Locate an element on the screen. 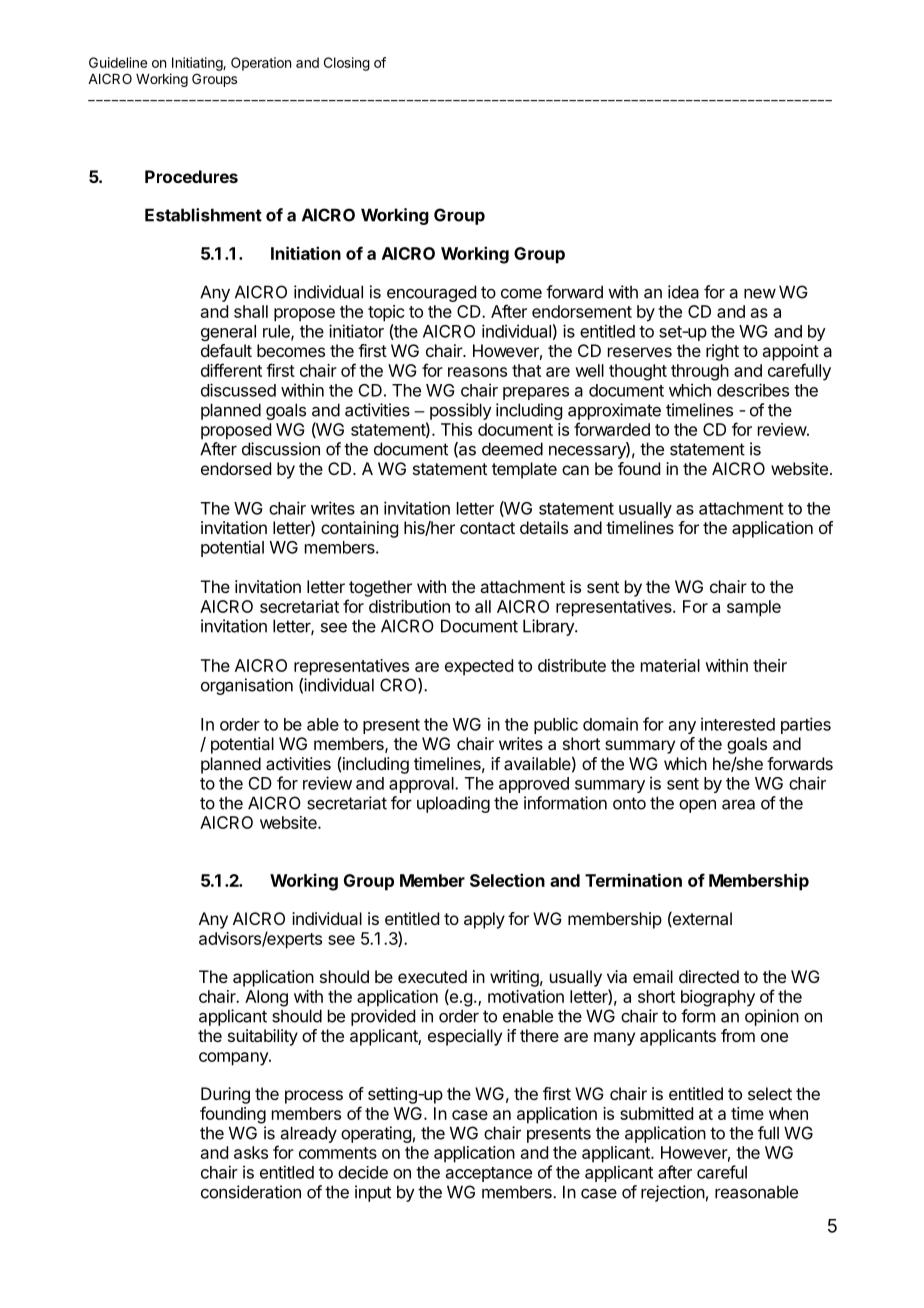 This screenshot has height=1308, width=924. reasons is located at coordinates (477, 372).
